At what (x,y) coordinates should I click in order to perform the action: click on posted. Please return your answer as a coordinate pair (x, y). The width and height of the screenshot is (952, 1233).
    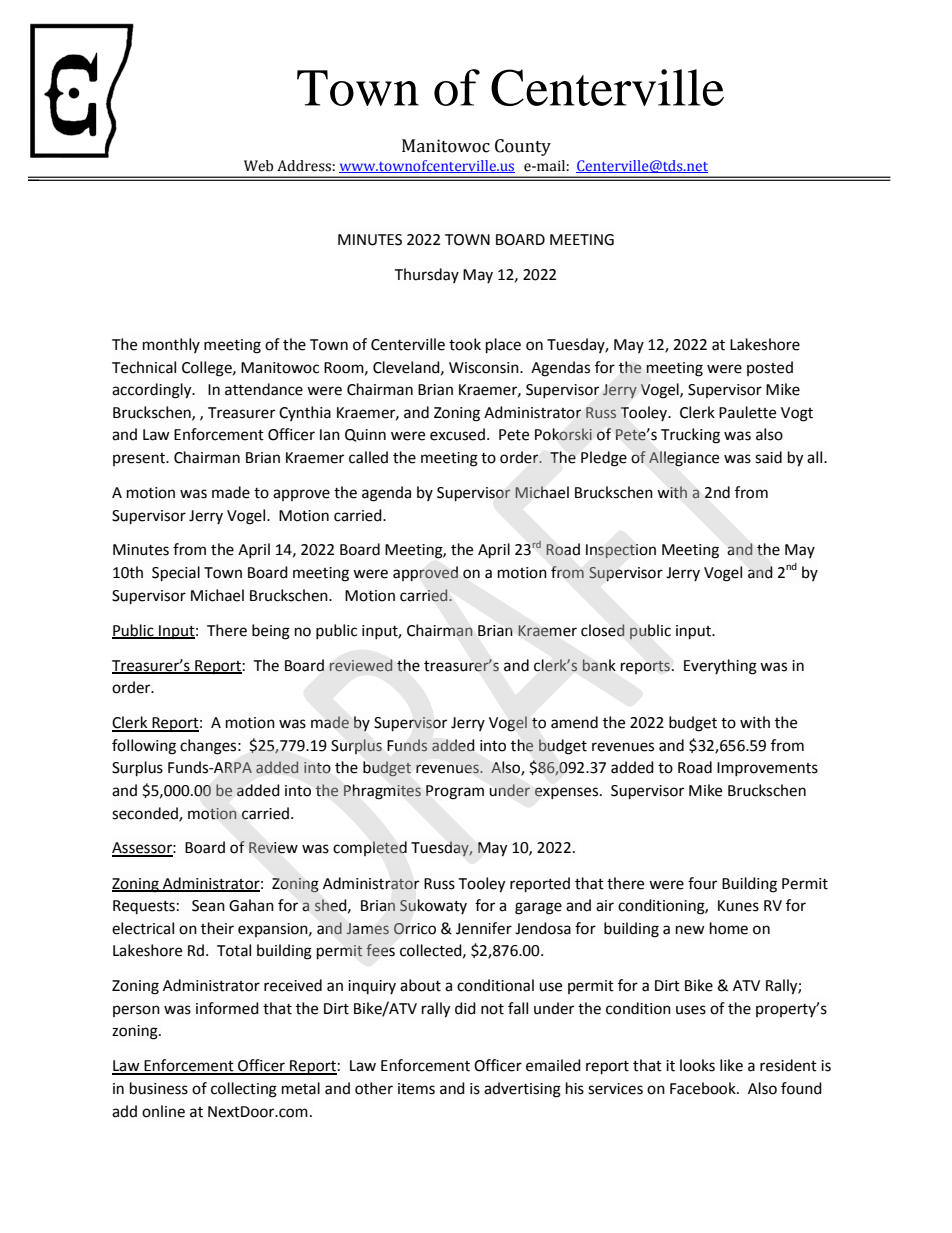
    Looking at the image, I should click on (770, 368).
